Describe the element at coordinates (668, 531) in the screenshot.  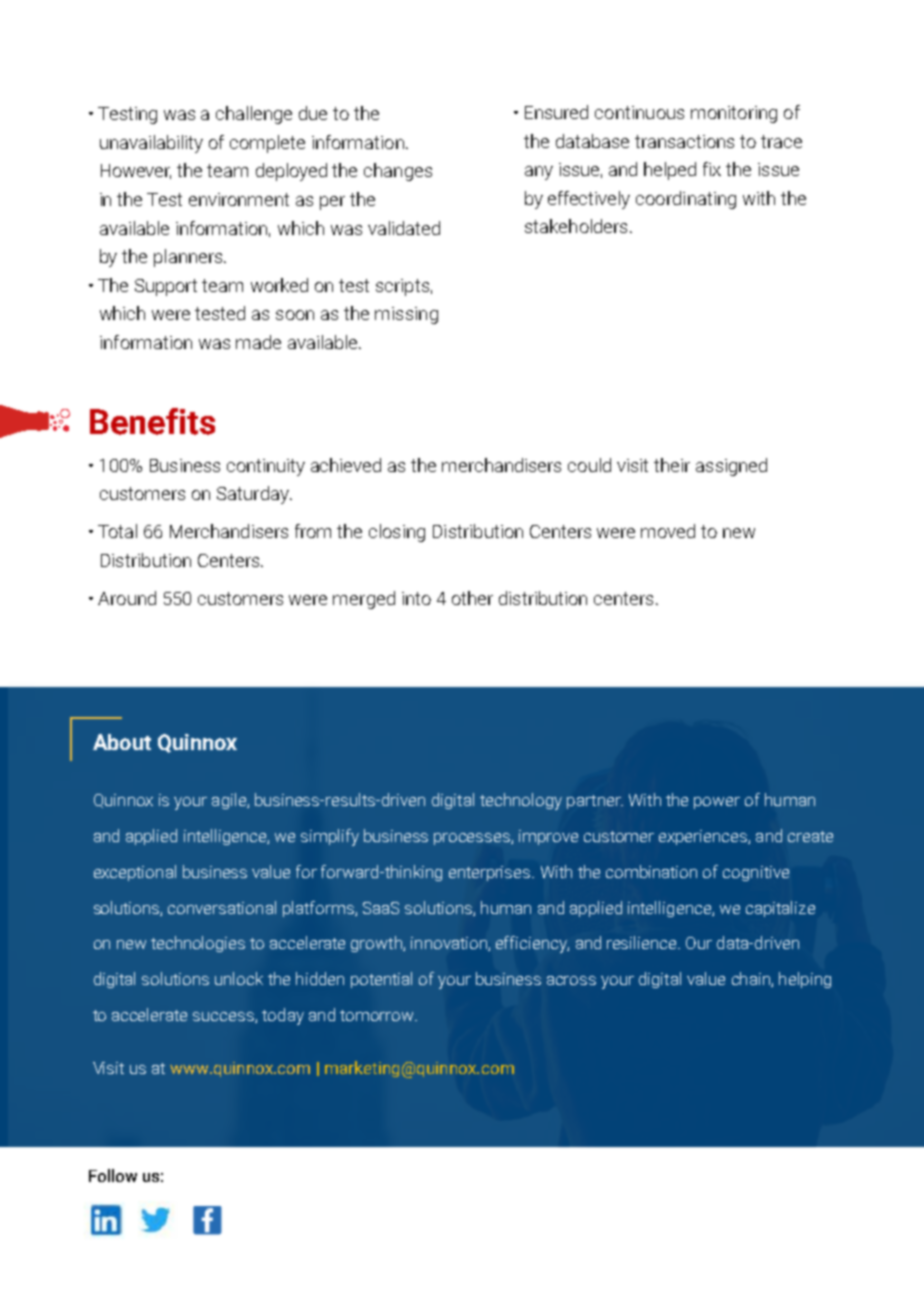
I see `moved` at that location.
